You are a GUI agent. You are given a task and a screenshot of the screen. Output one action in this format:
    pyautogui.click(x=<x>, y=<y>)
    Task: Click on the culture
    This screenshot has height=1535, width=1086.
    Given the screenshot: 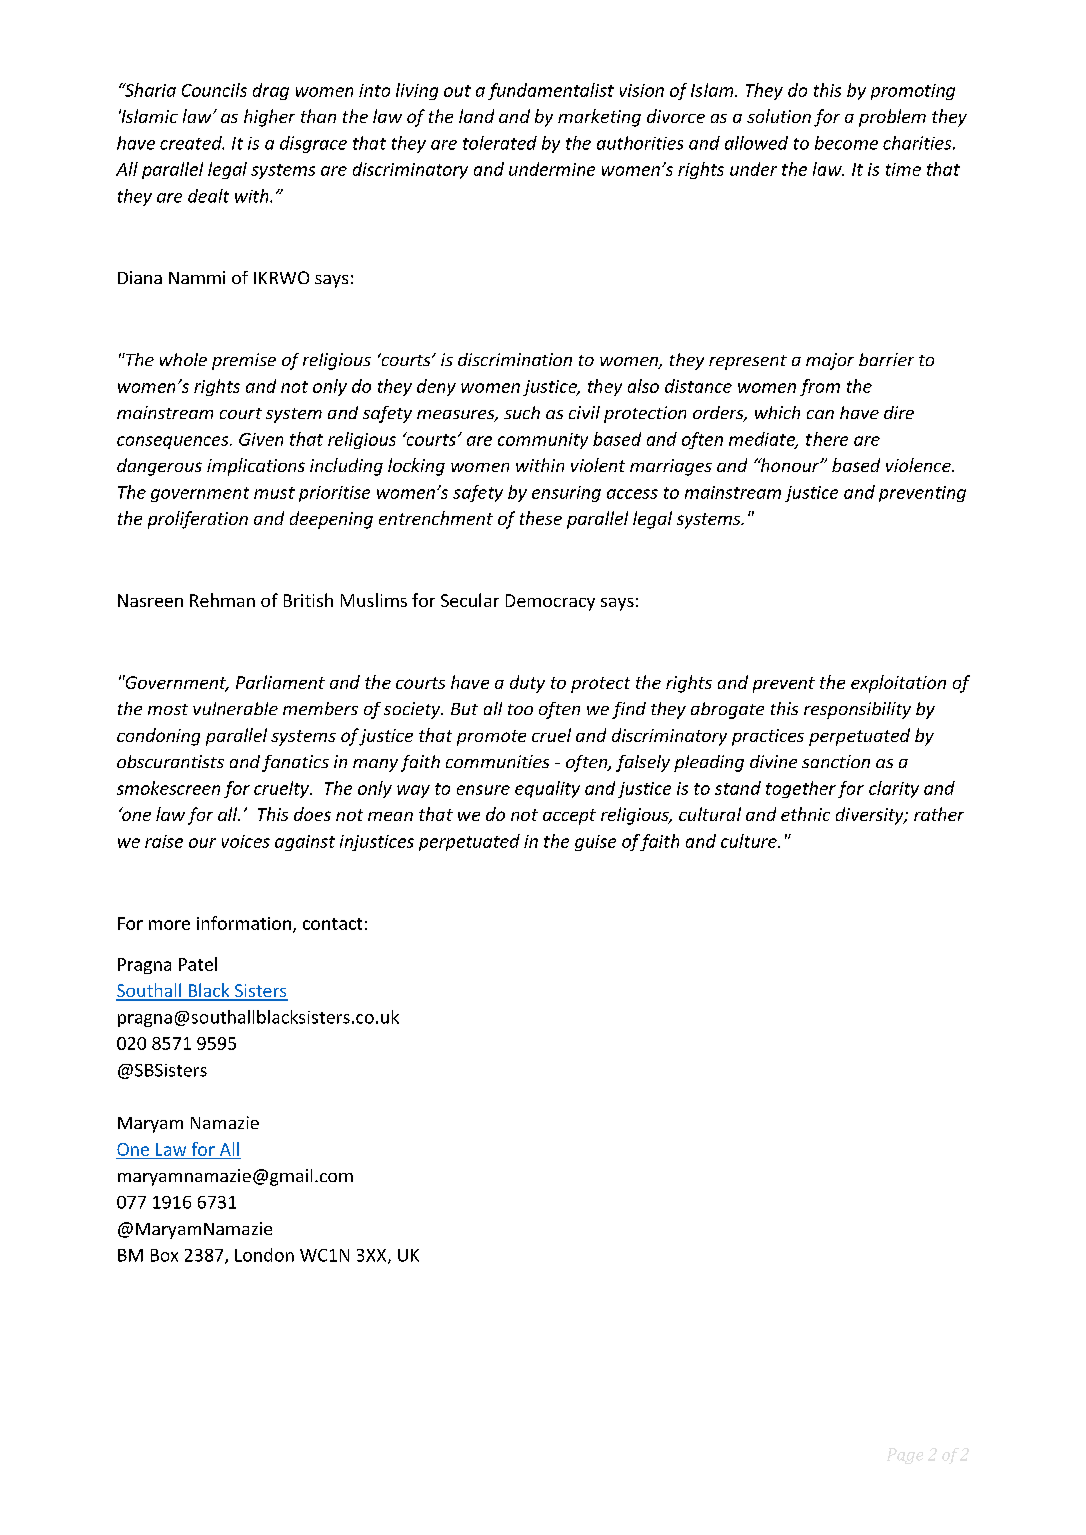 What is the action you would take?
    pyautogui.click(x=750, y=841)
